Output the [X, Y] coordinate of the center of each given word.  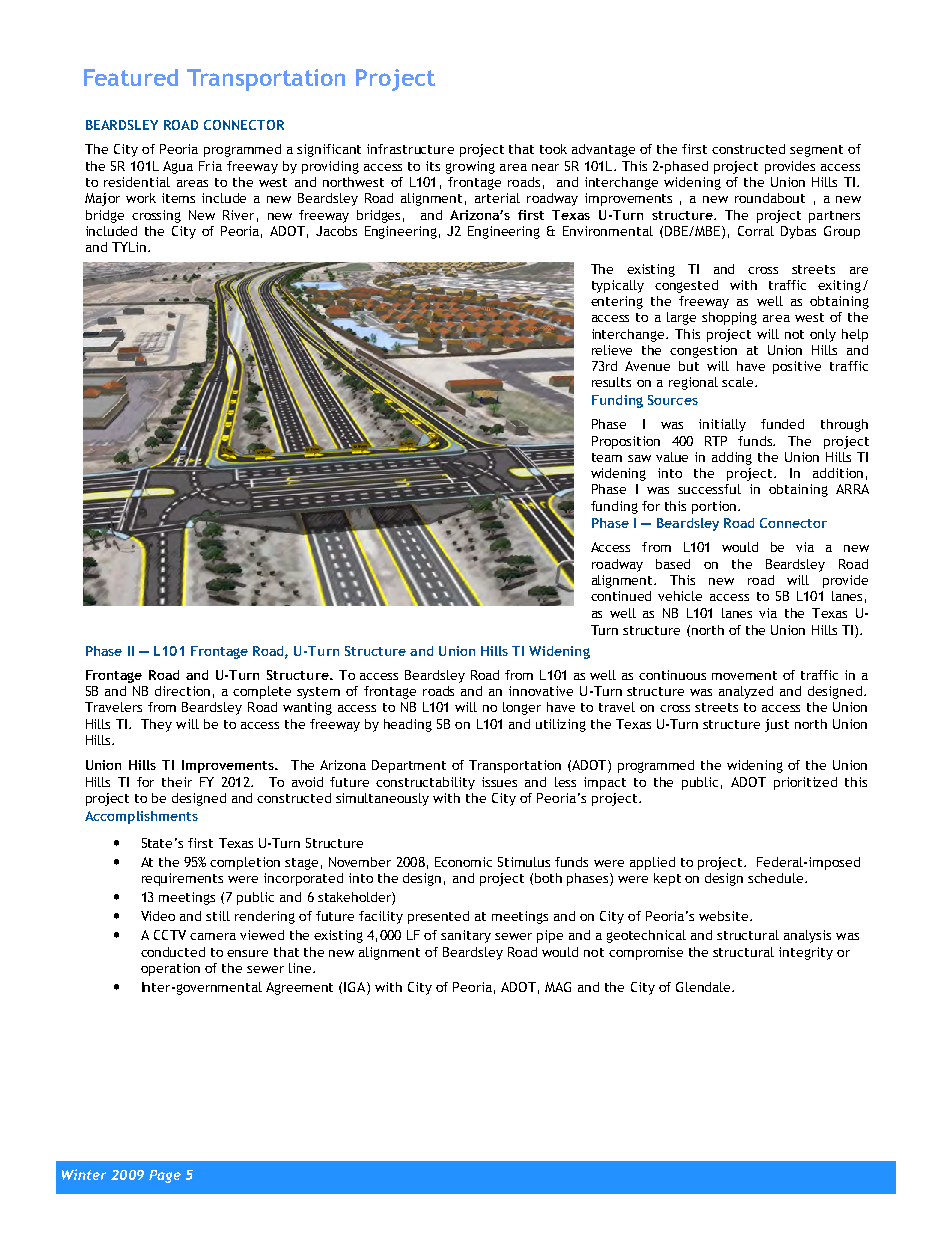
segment [816, 151]
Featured [131, 77]
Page [165, 1176]
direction [182, 691]
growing [470, 167]
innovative [541, 691]
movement [744, 675]
